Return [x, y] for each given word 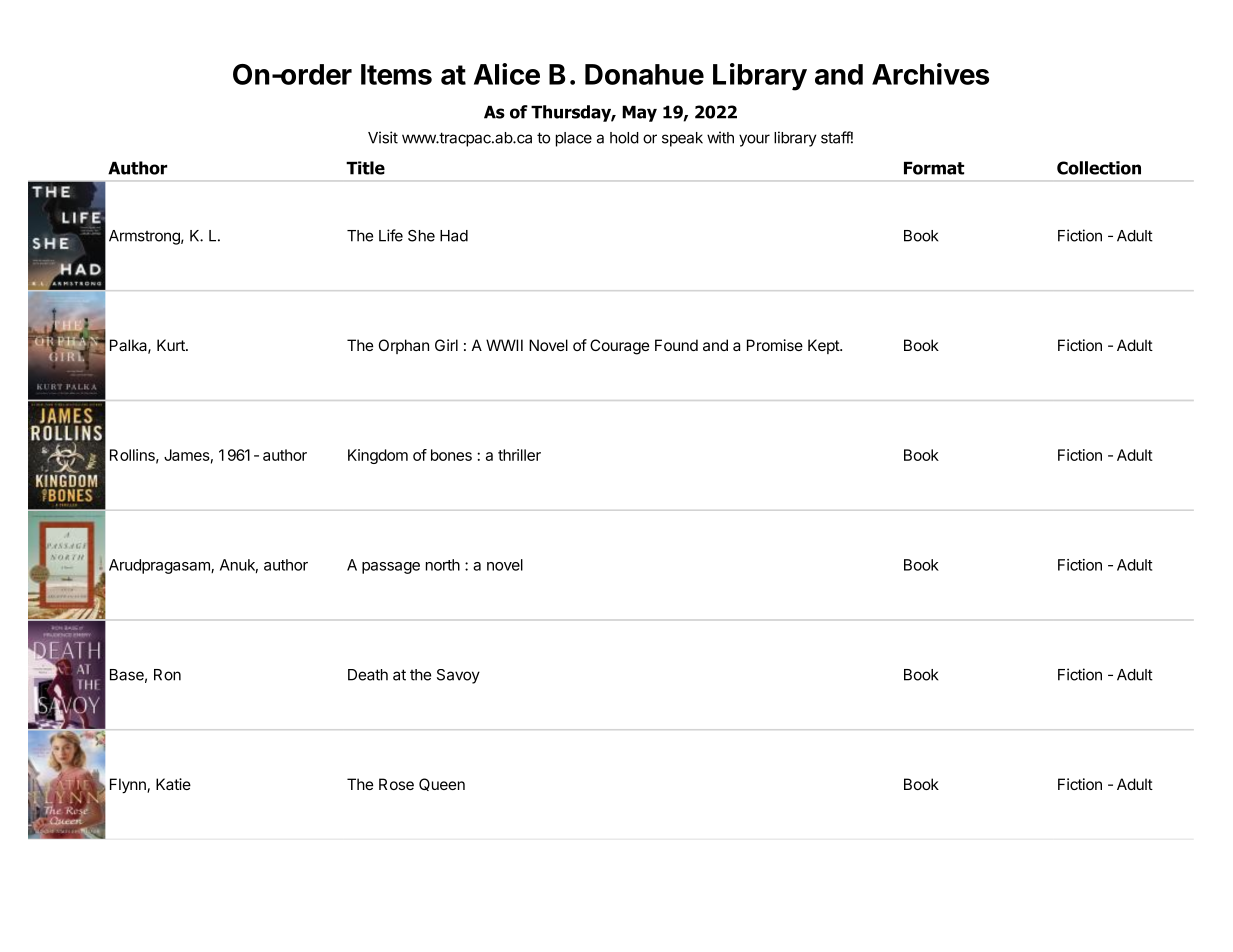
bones [451, 455]
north [443, 565]
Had [454, 236]
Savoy [458, 676]
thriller [519, 455]
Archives [930, 74]
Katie [173, 784]
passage [391, 568]
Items [396, 74]
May [639, 114]
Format [934, 168]
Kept [824, 346]
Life [391, 235]
